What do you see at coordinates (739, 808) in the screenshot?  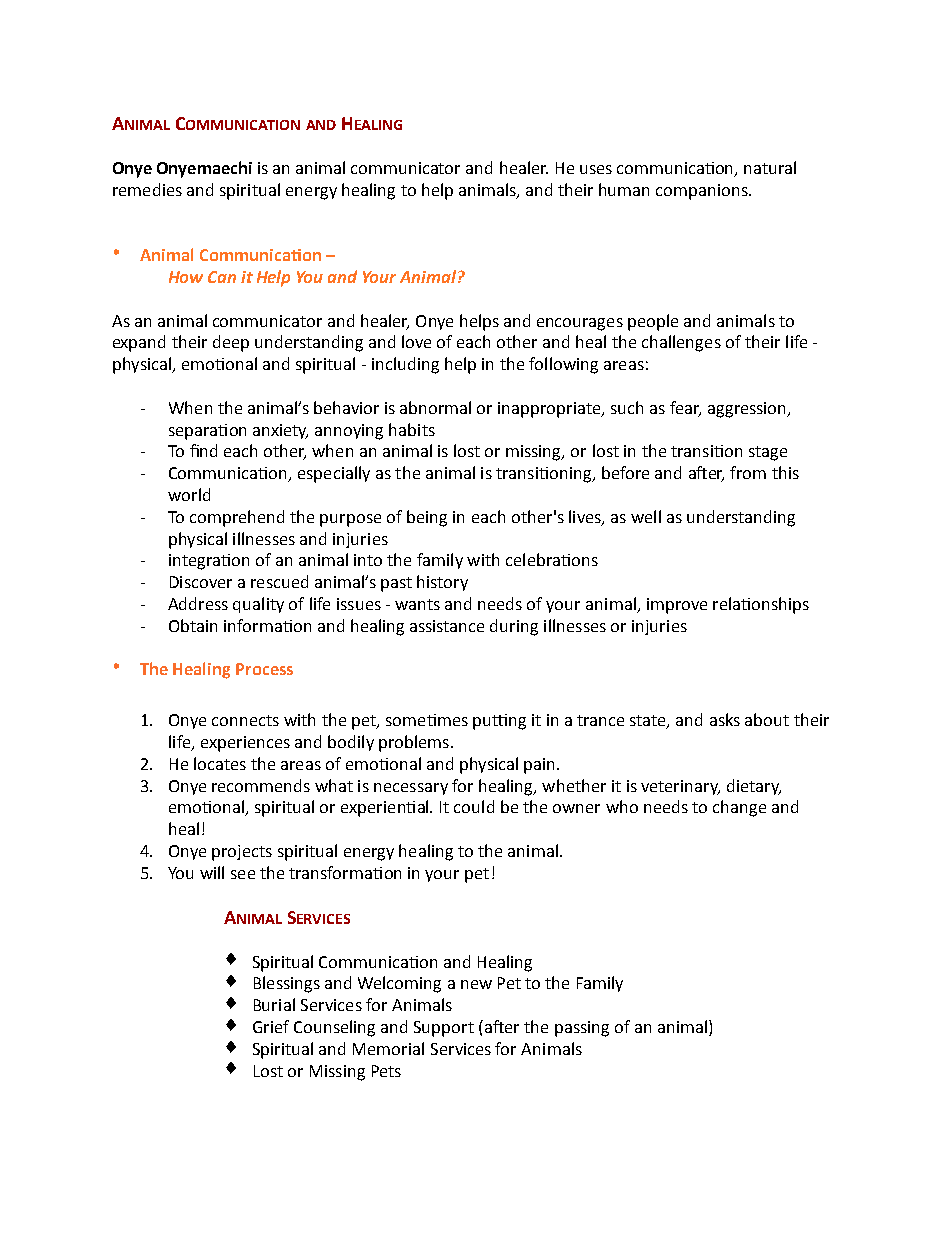 I see `change` at bounding box center [739, 808].
